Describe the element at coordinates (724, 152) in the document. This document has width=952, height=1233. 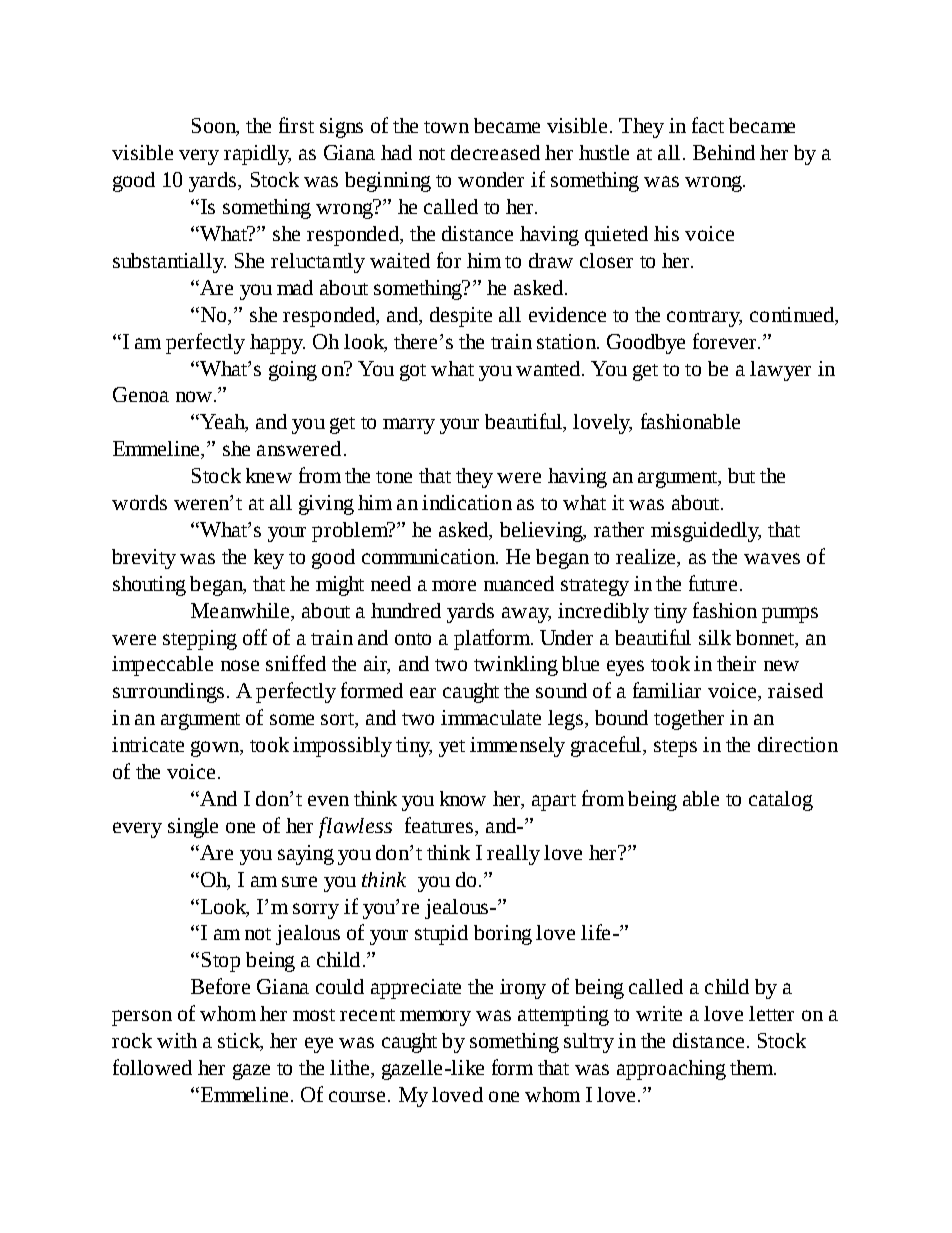
I see `Behind` at that location.
